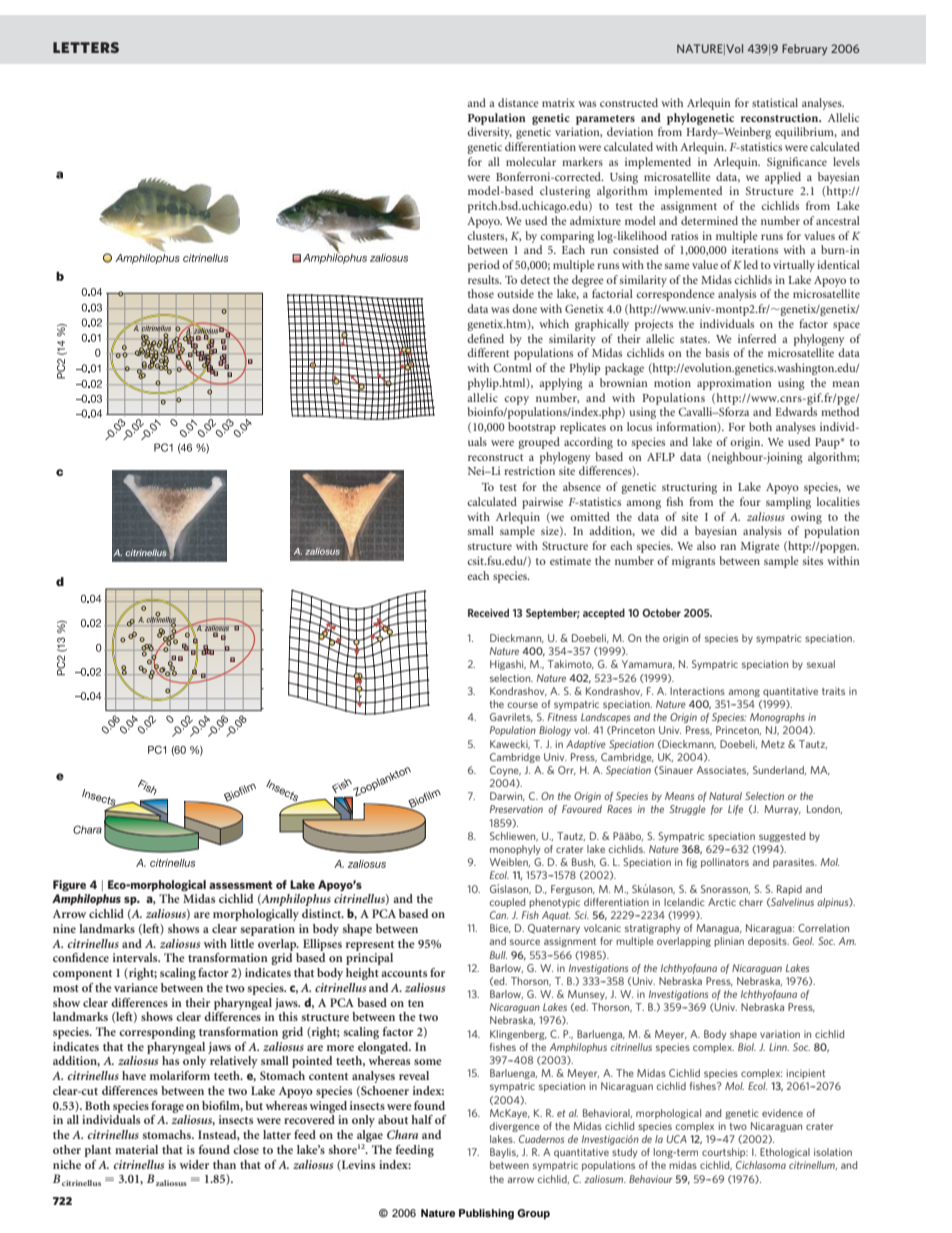 This screenshot has width=952, height=1233. I want to click on coupled, so click(507, 903).
